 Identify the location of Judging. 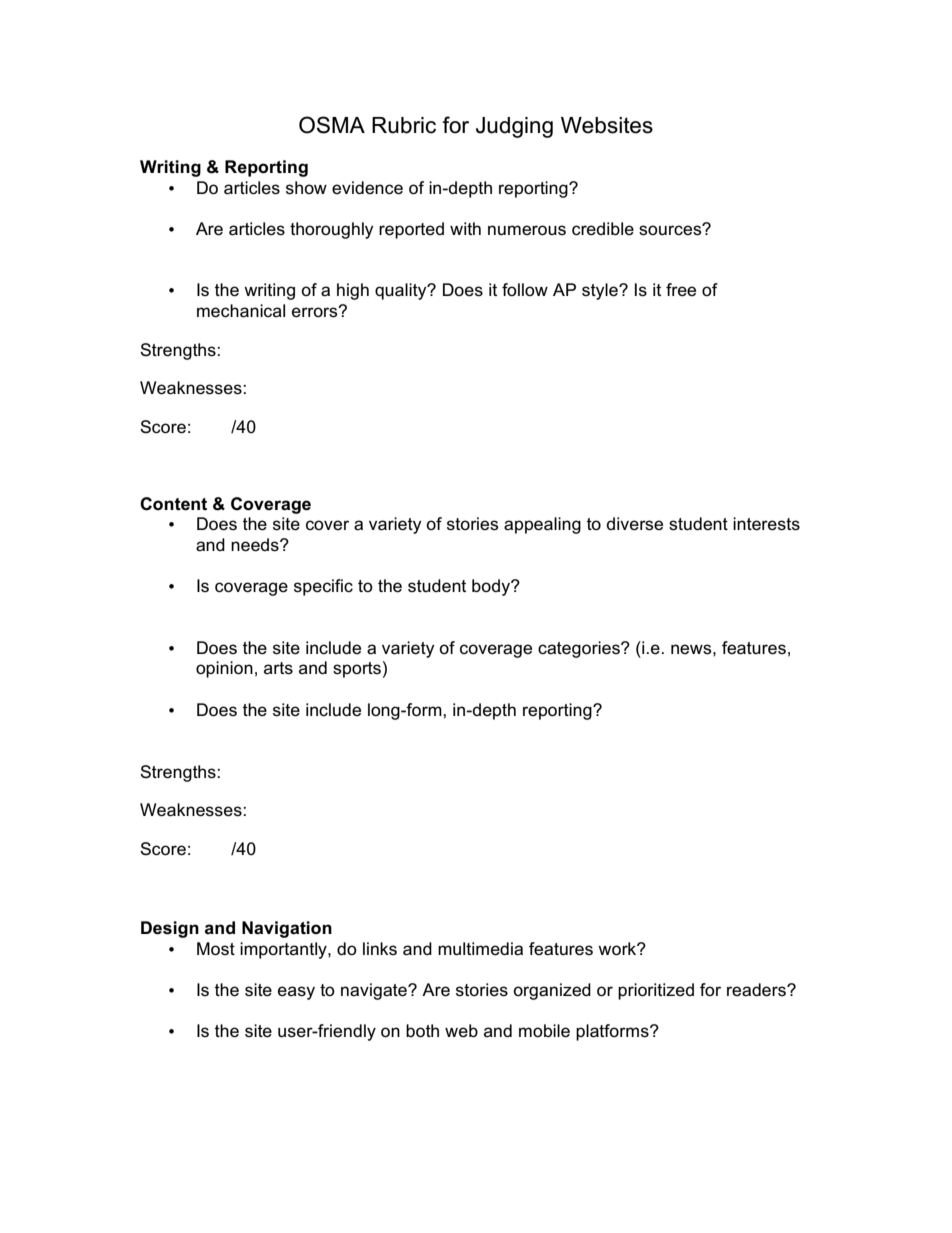
(514, 127).
